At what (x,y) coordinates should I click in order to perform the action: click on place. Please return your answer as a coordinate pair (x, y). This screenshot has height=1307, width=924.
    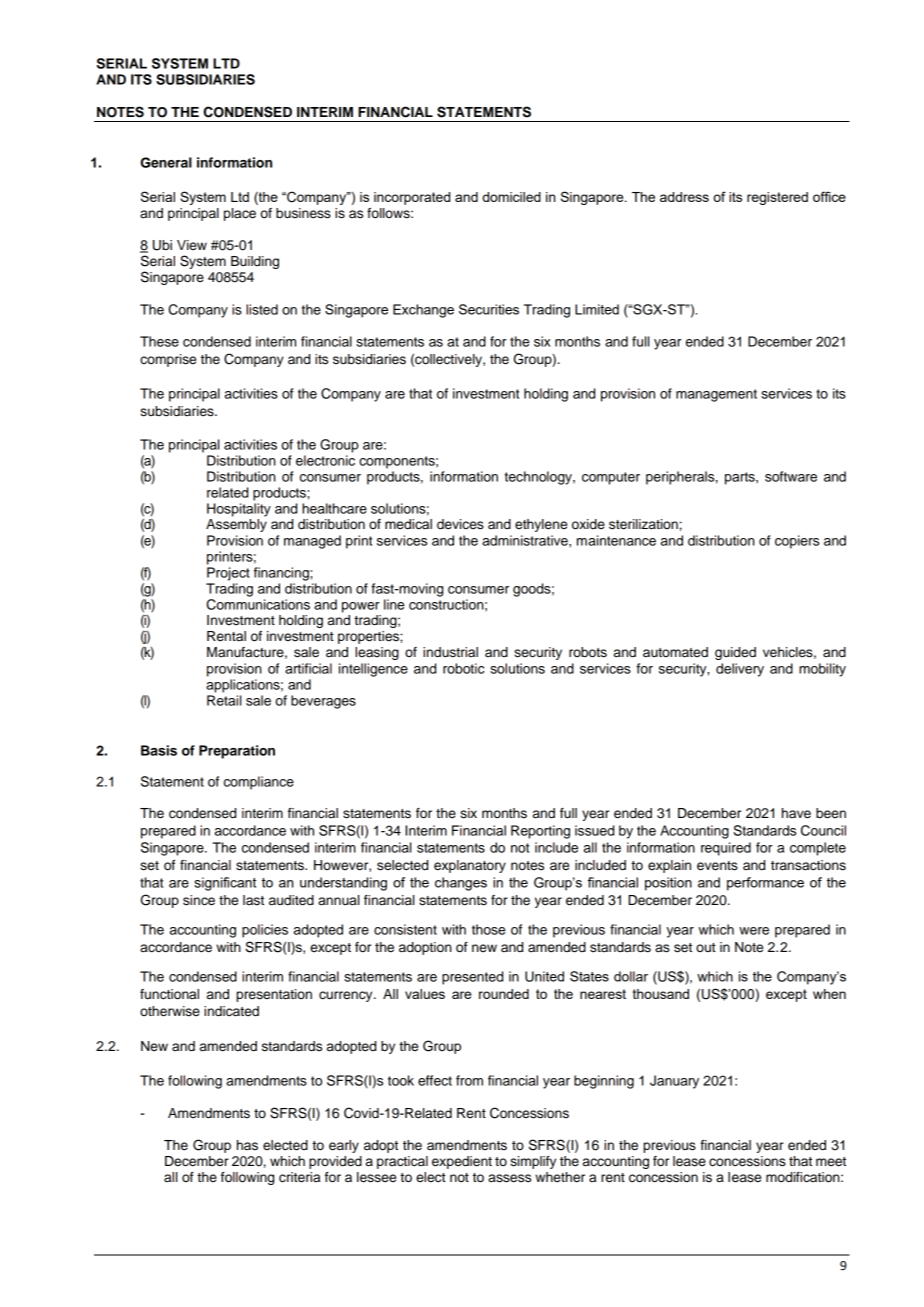
    Looking at the image, I should click on (240, 214).
